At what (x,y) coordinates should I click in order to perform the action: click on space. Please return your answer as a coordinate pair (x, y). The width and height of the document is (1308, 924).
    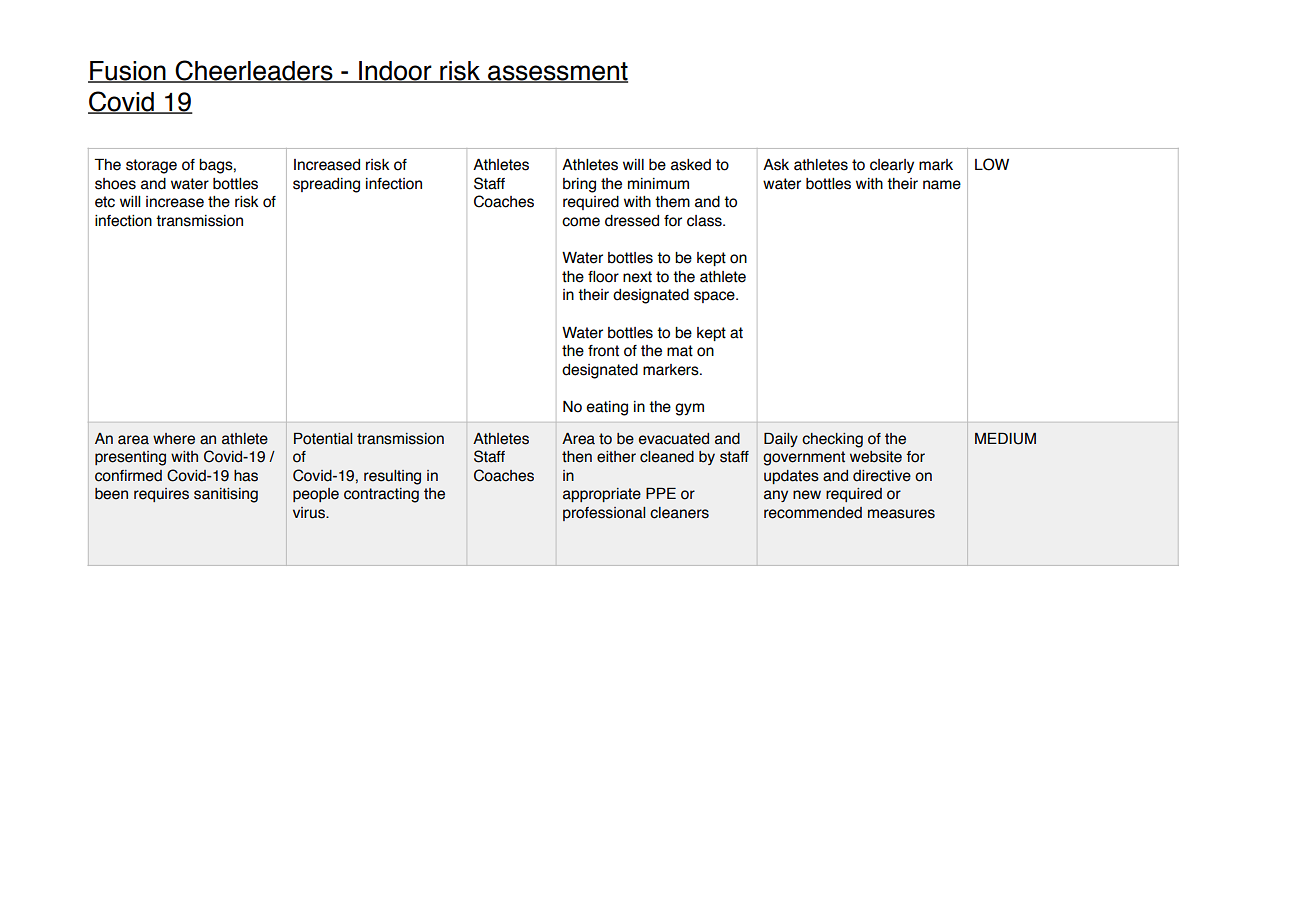
    Looking at the image, I should click on (715, 297).
